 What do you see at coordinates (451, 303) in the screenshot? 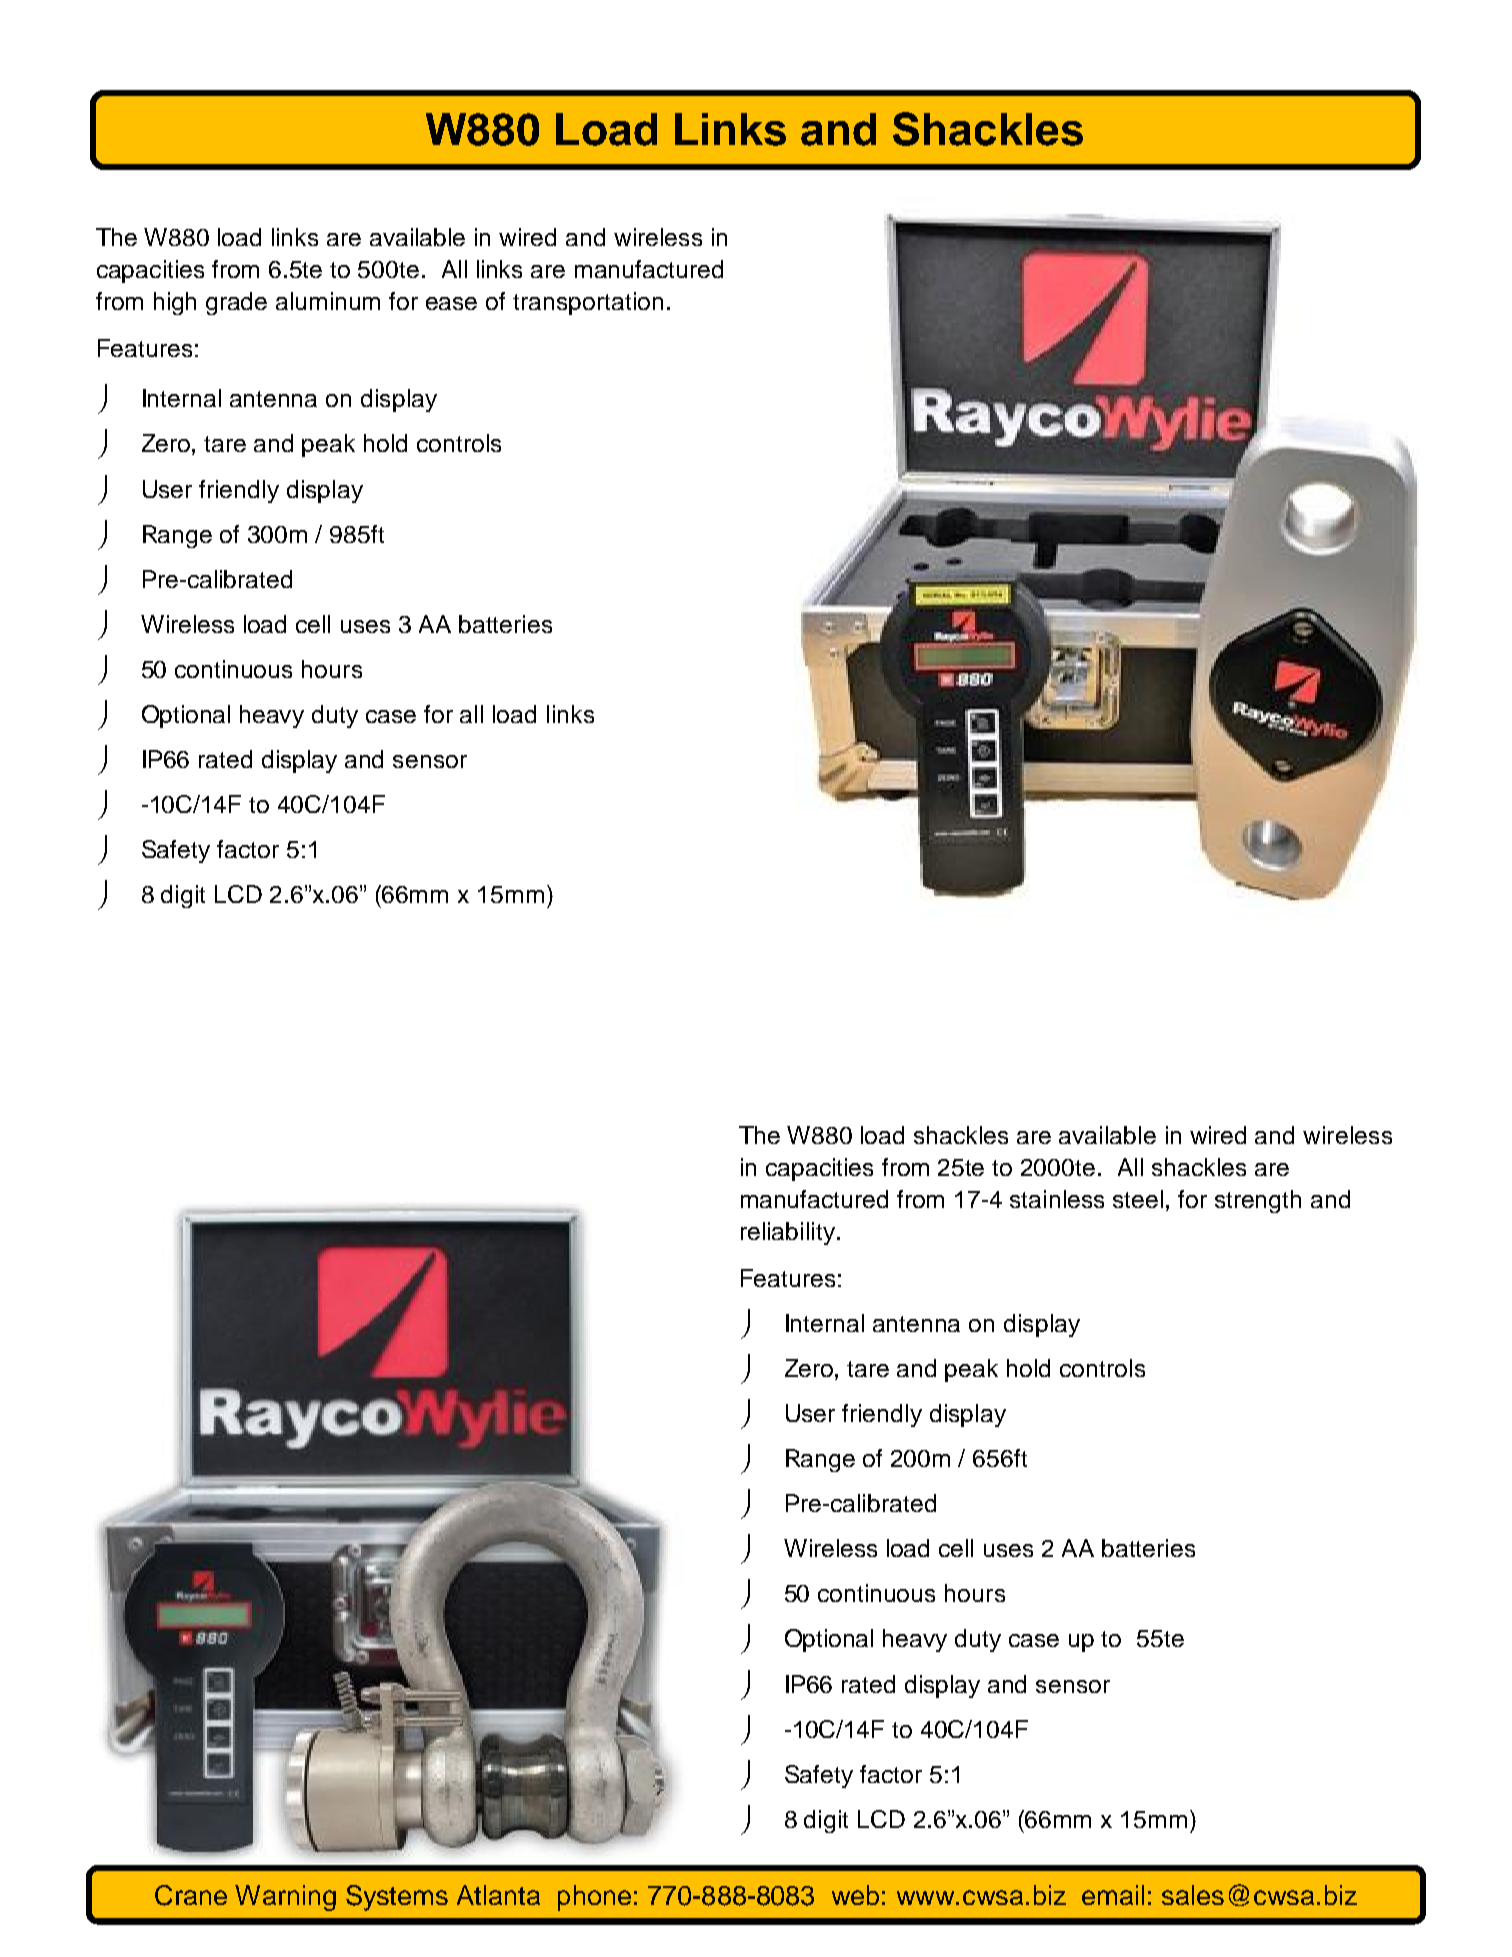
I see `ease` at bounding box center [451, 303].
